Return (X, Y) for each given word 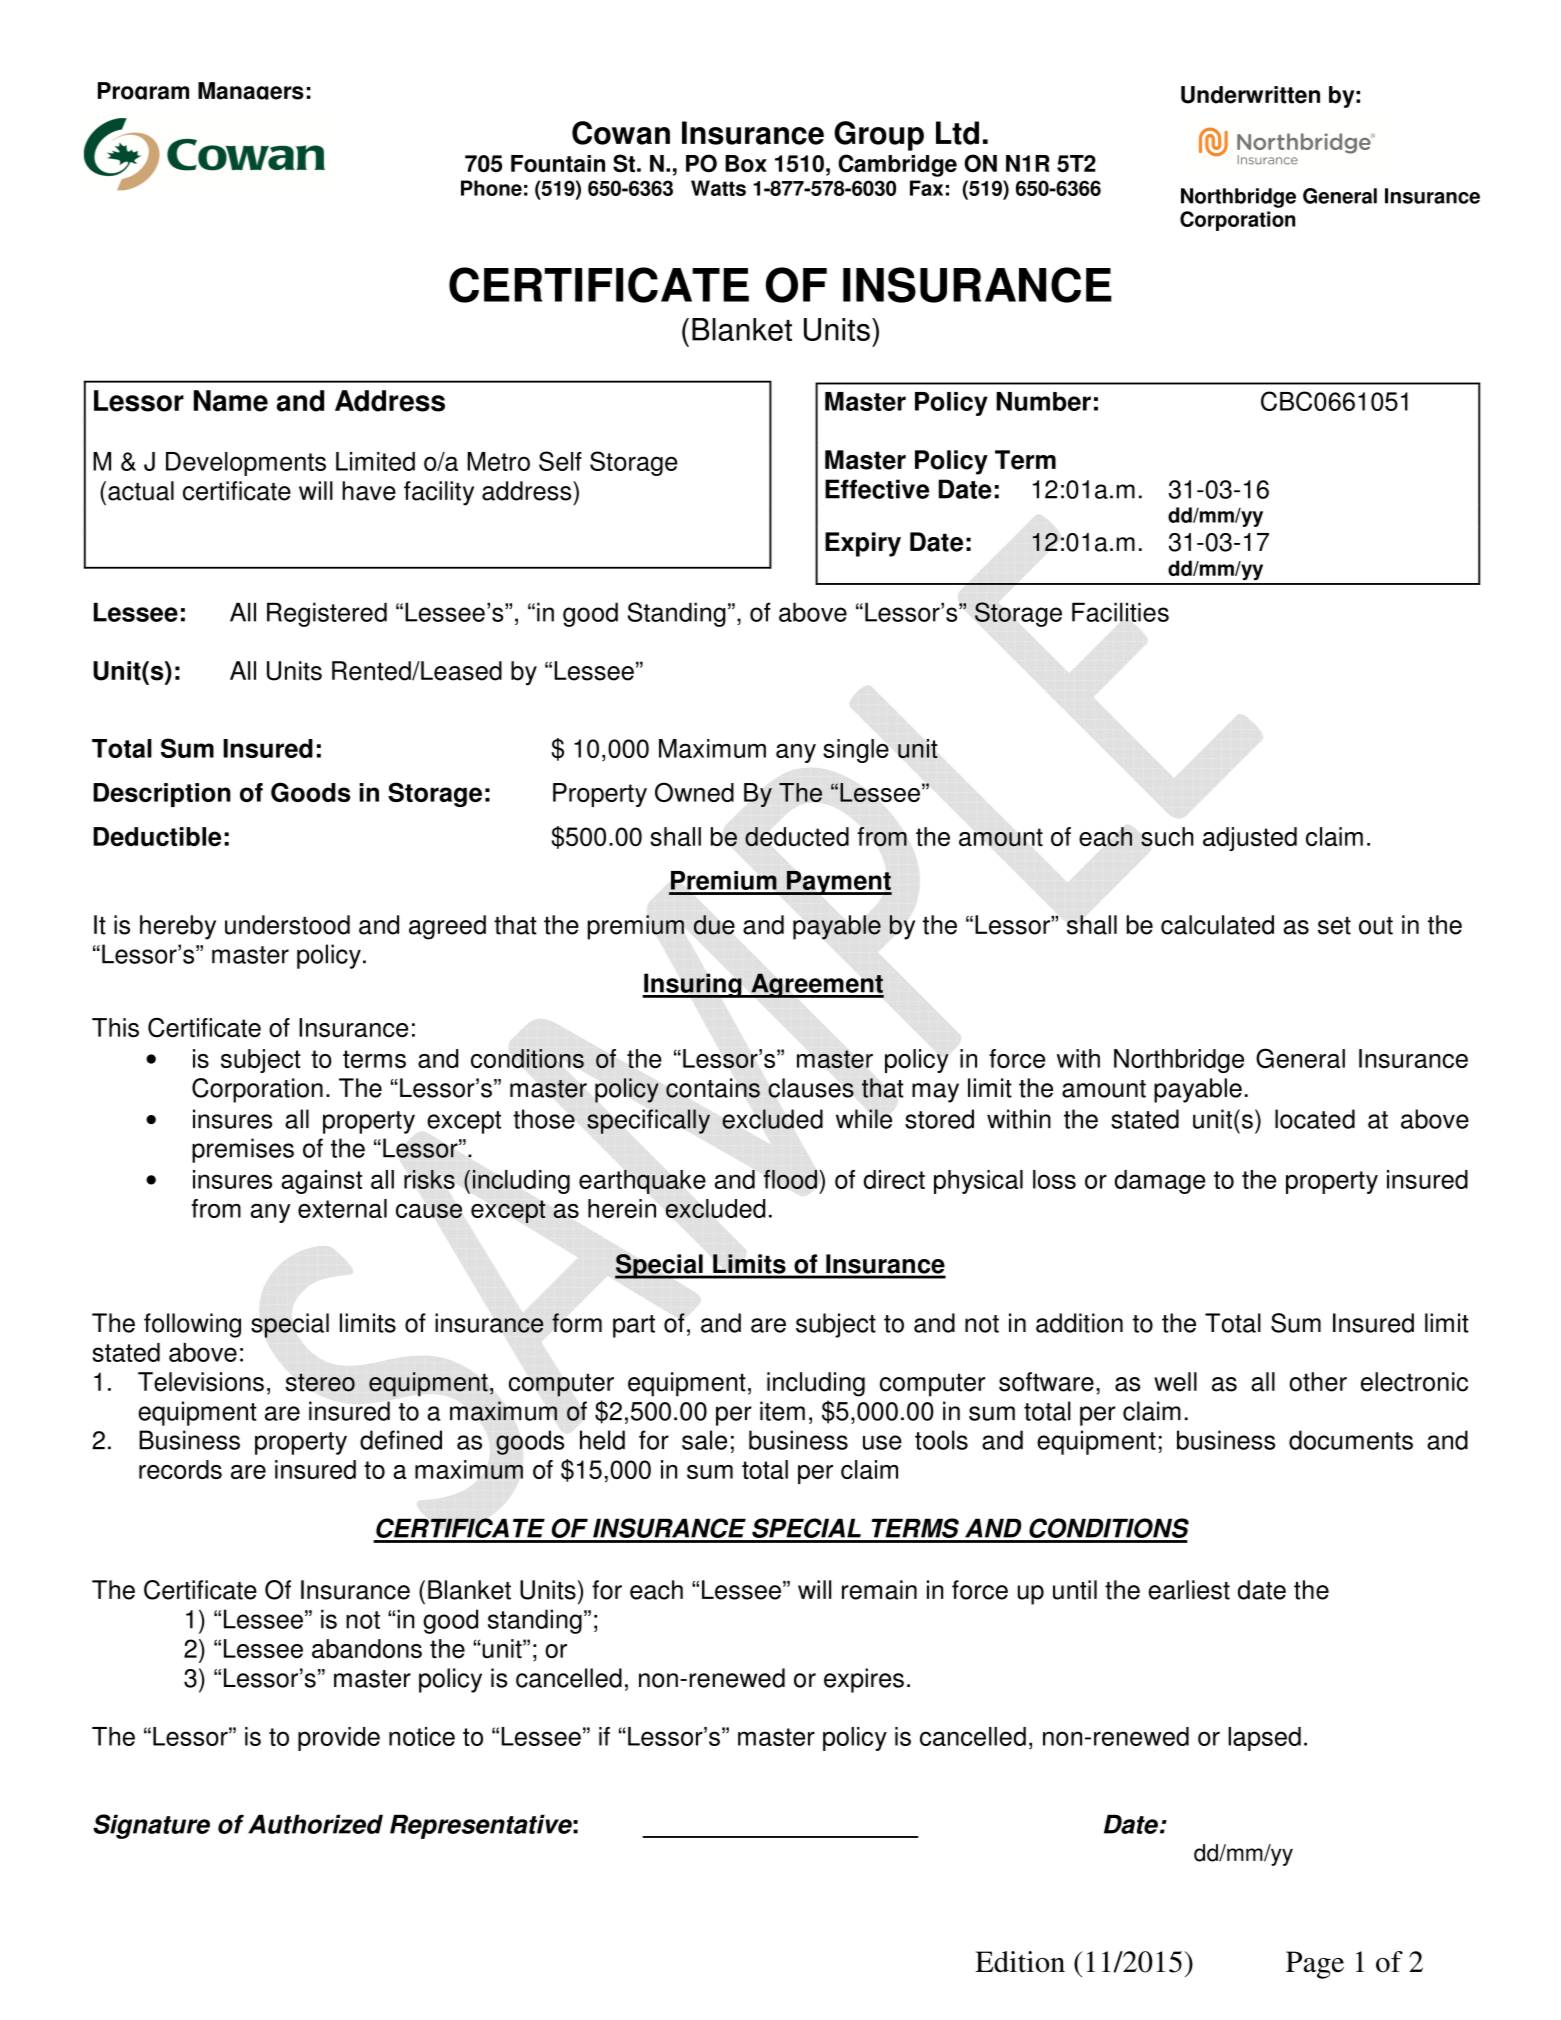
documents (1351, 1440)
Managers (251, 91)
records (180, 1469)
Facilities (1120, 612)
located (1315, 1119)
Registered (327, 614)
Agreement (816, 985)
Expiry (863, 544)
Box (746, 164)
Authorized (315, 1824)
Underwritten (1250, 95)
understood (287, 925)
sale (704, 1440)
